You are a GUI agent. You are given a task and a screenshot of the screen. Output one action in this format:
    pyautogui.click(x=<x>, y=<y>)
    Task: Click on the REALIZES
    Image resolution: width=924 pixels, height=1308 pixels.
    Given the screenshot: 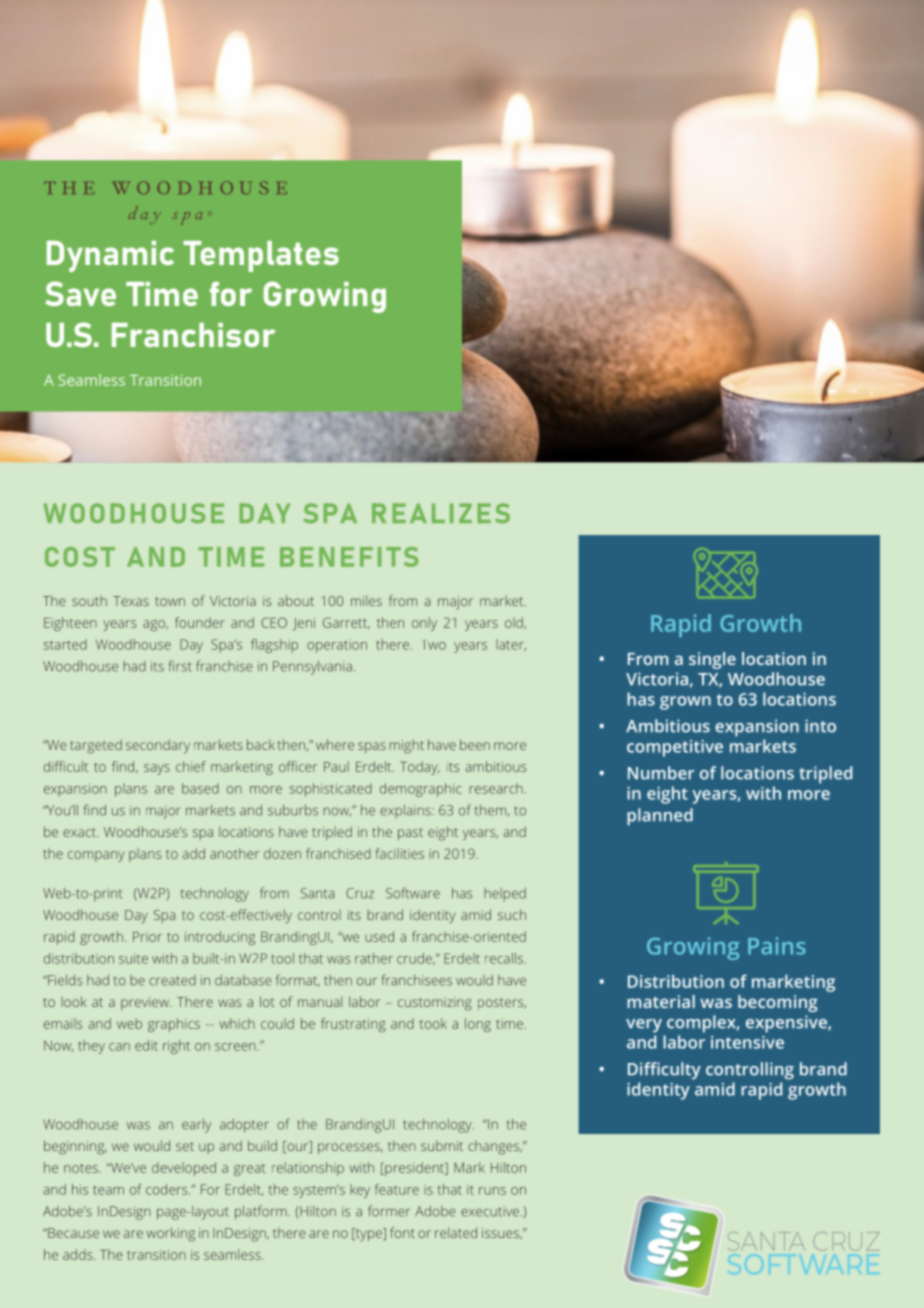 What is the action you would take?
    pyautogui.click(x=441, y=513)
